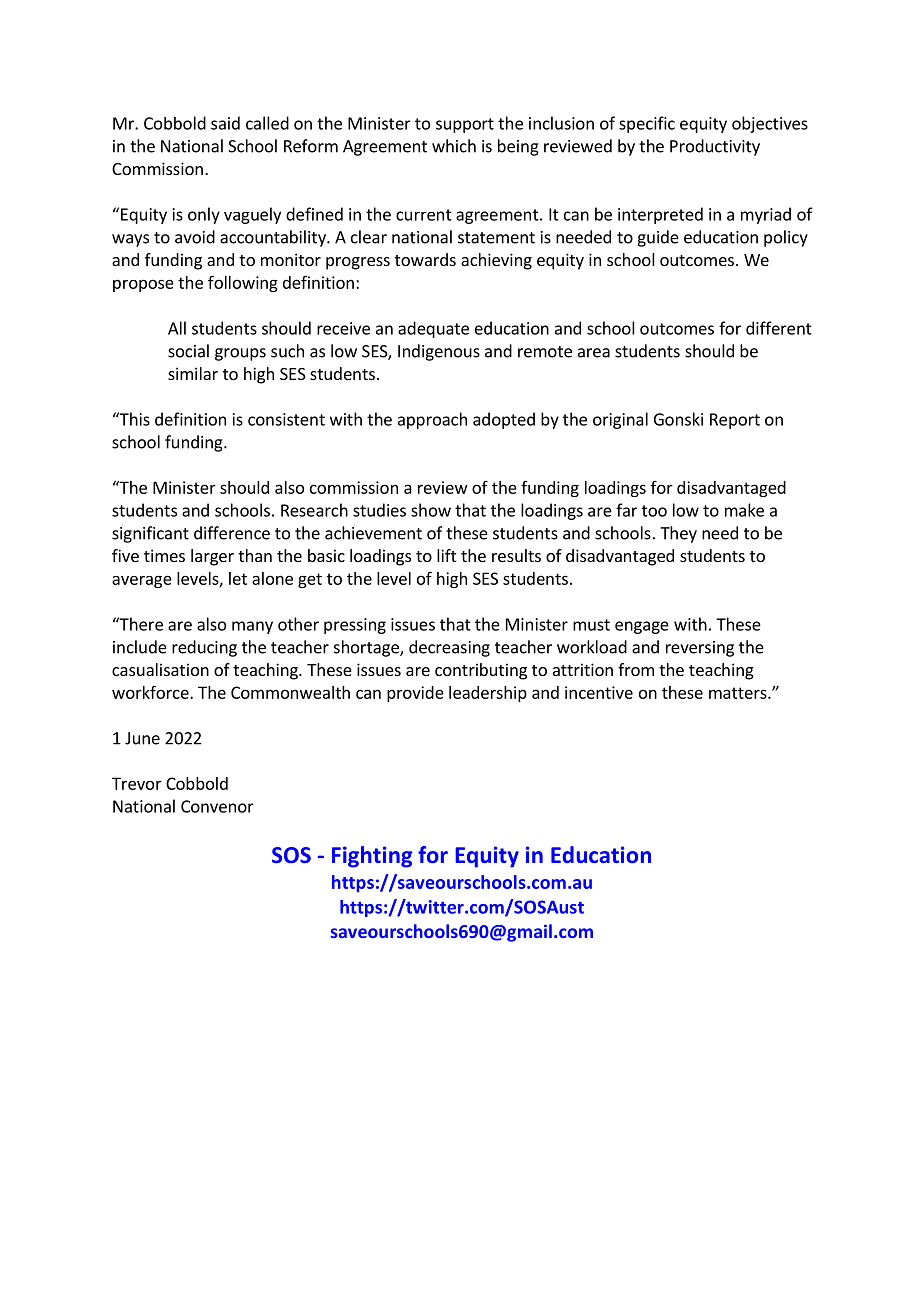 This image has width=924, height=1308. I want to click on show, so click(431, 510).
